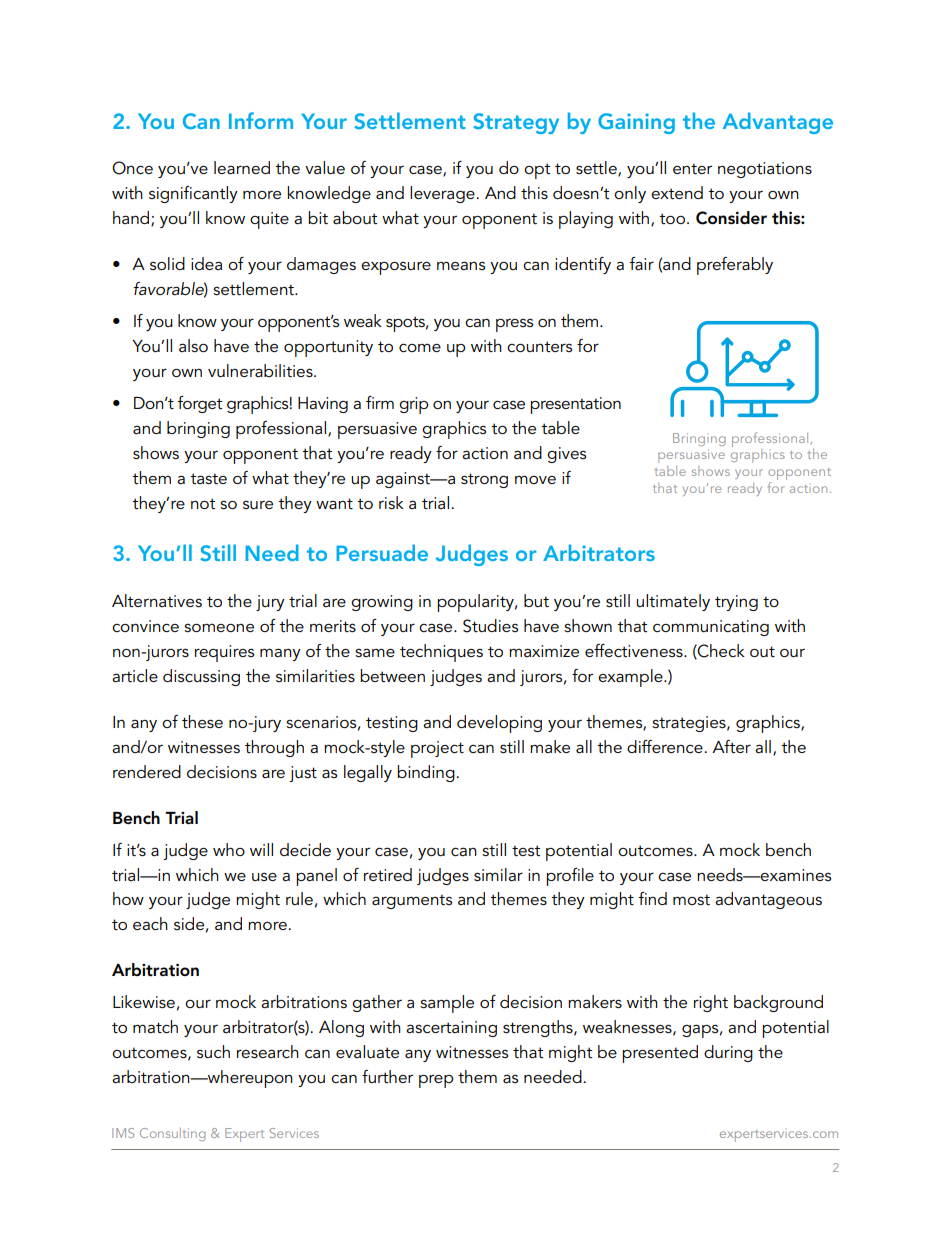 The width and height of the screenshot is (952, 1233). Describe the element at coordinates (242, 167) in the screenshot. I see `learned` at that location.
